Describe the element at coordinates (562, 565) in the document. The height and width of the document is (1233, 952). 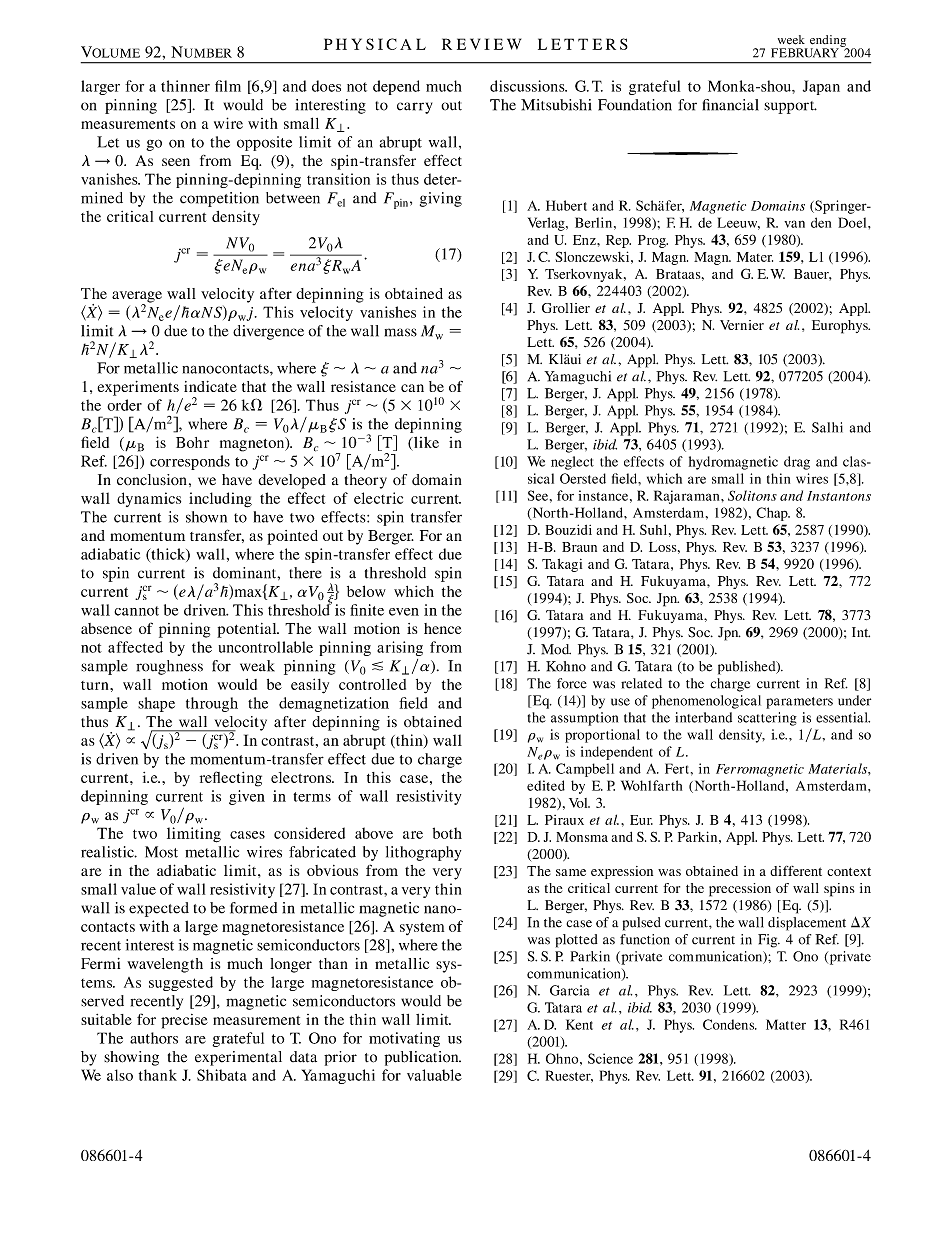
I see `Takagi` at that location.
